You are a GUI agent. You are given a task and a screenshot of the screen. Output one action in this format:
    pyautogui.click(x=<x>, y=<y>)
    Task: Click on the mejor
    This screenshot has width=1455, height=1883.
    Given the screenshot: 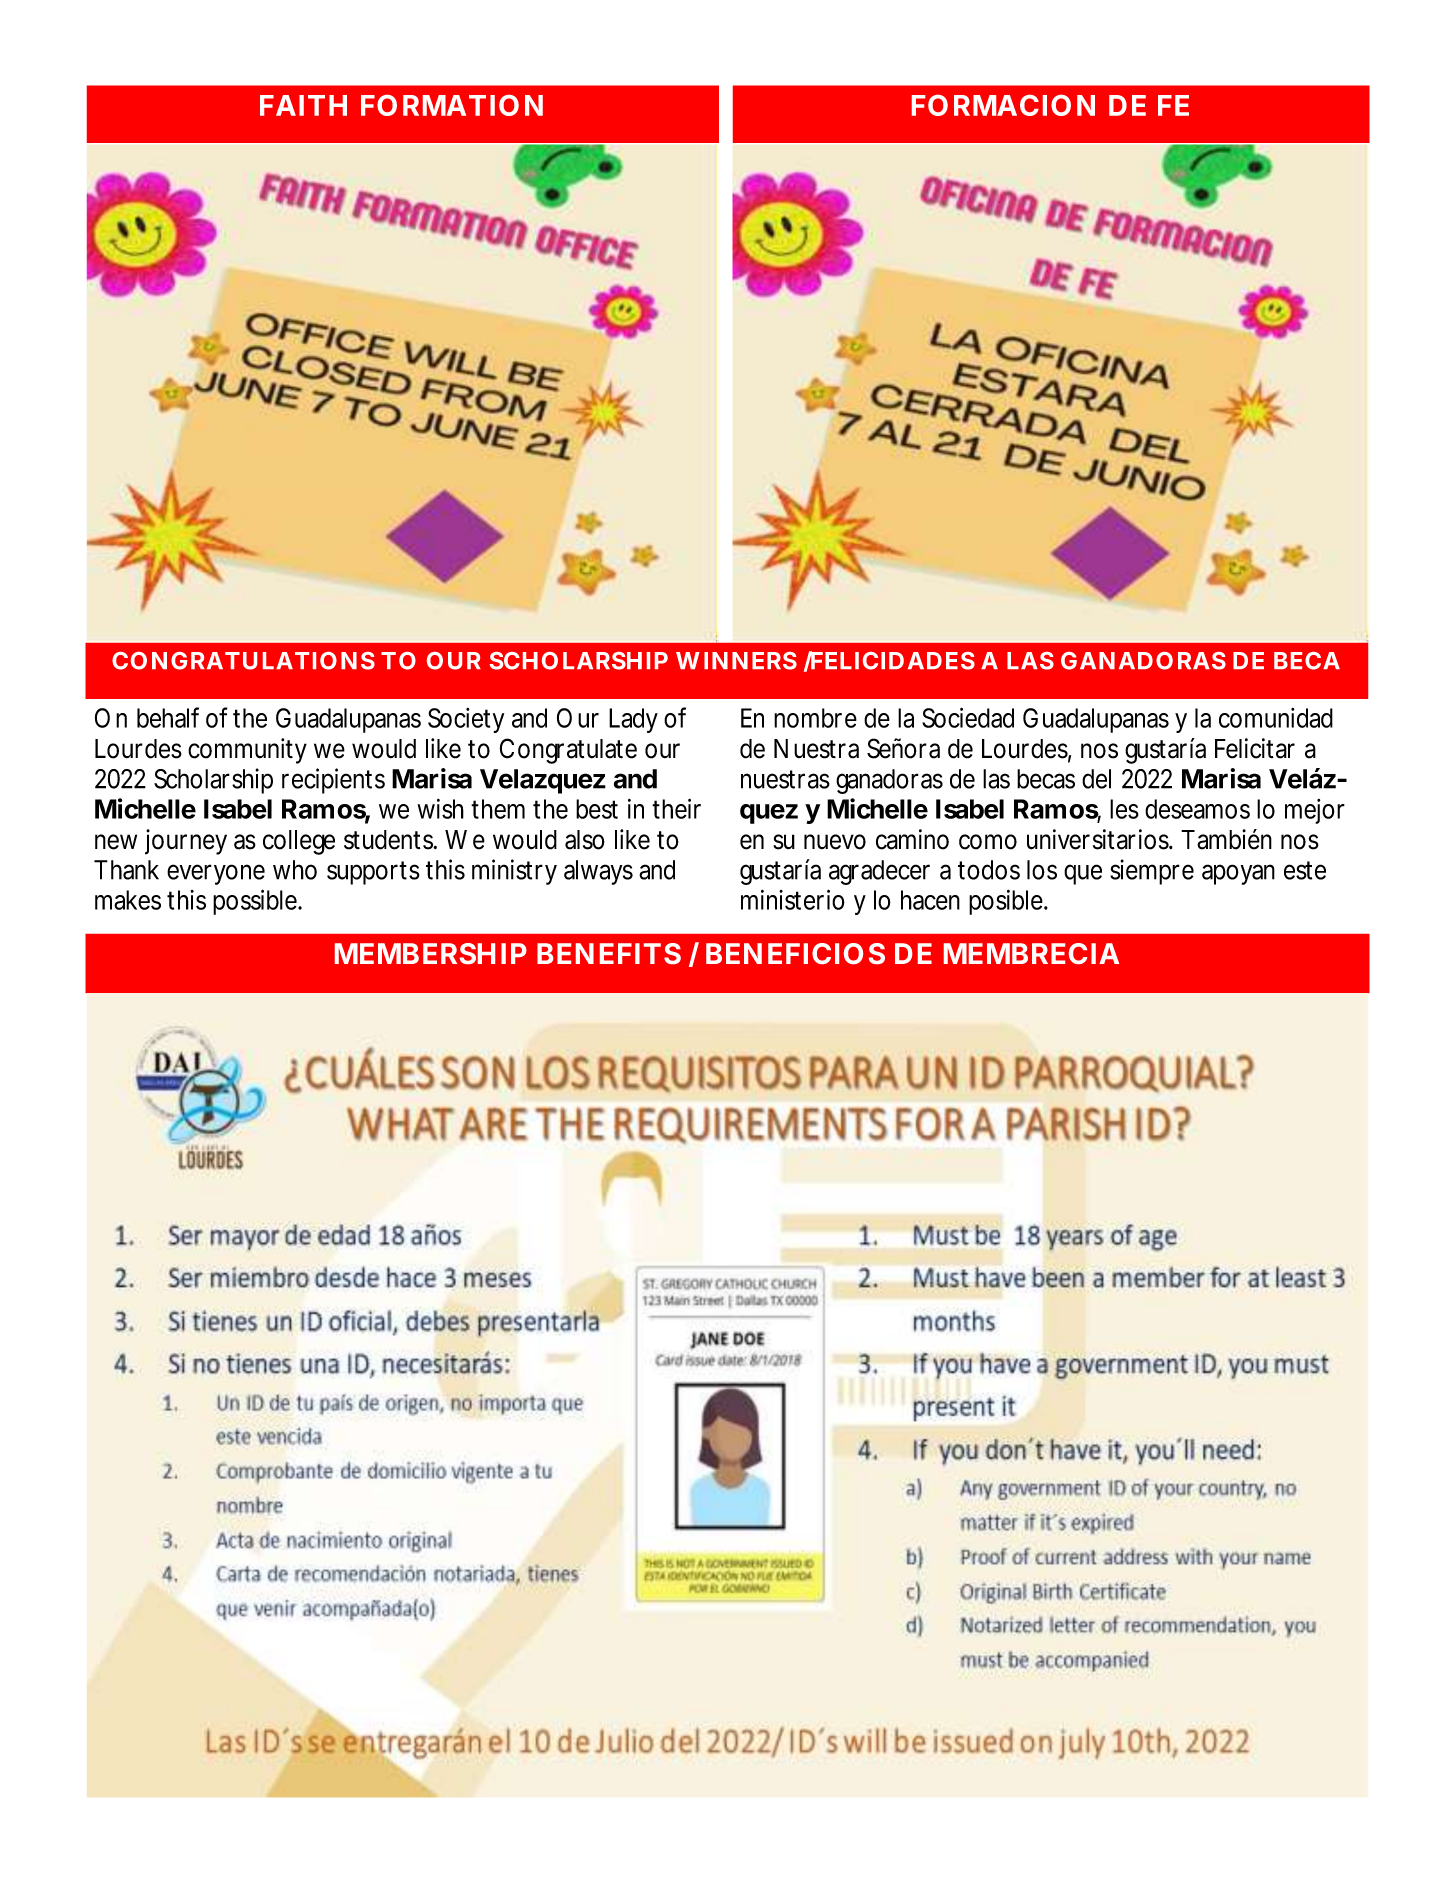 What is the action you would take?
    pyautogui.click(x=1315, y=811)
